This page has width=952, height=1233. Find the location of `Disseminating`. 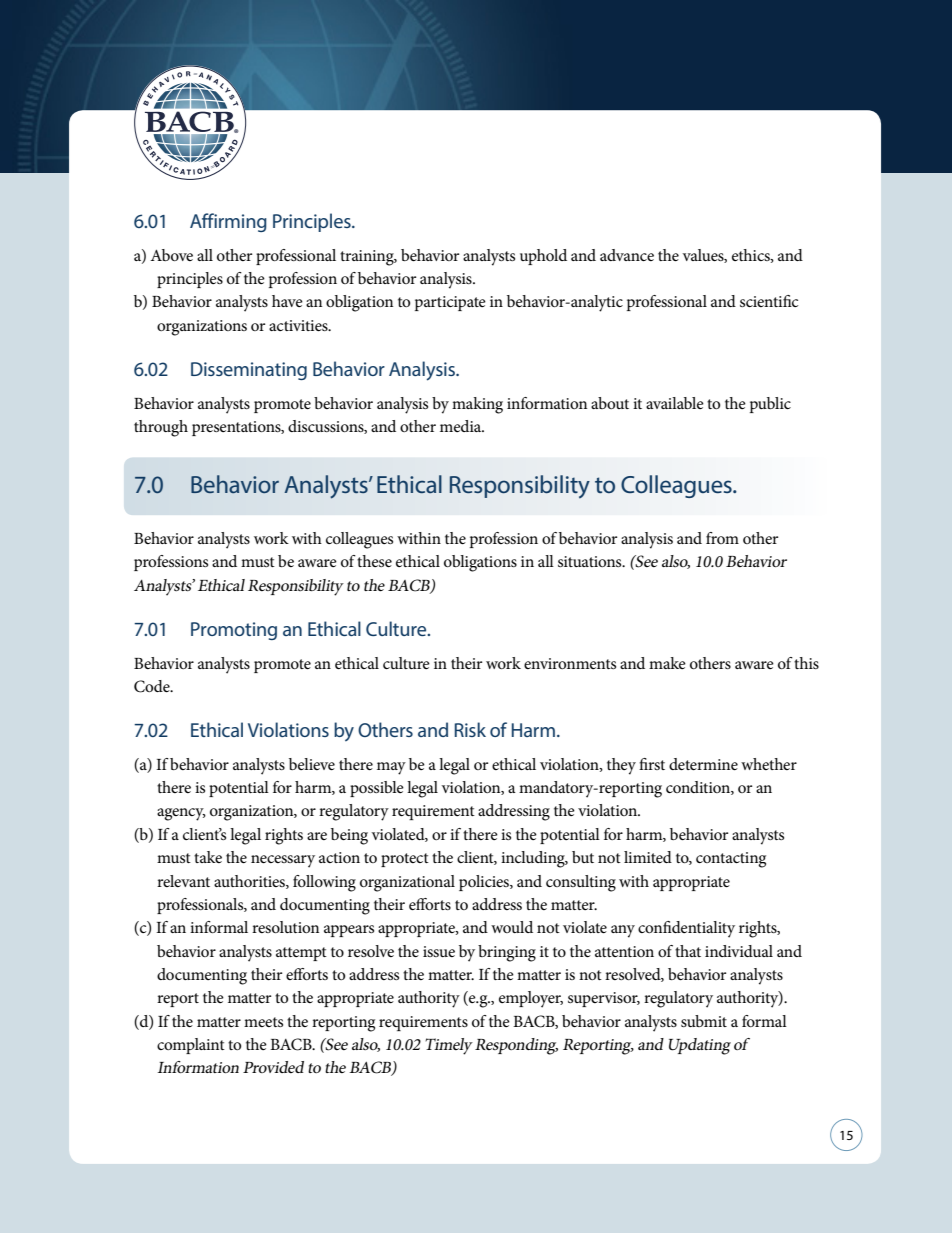

Disseminating is located at coordinates (249, 371).
